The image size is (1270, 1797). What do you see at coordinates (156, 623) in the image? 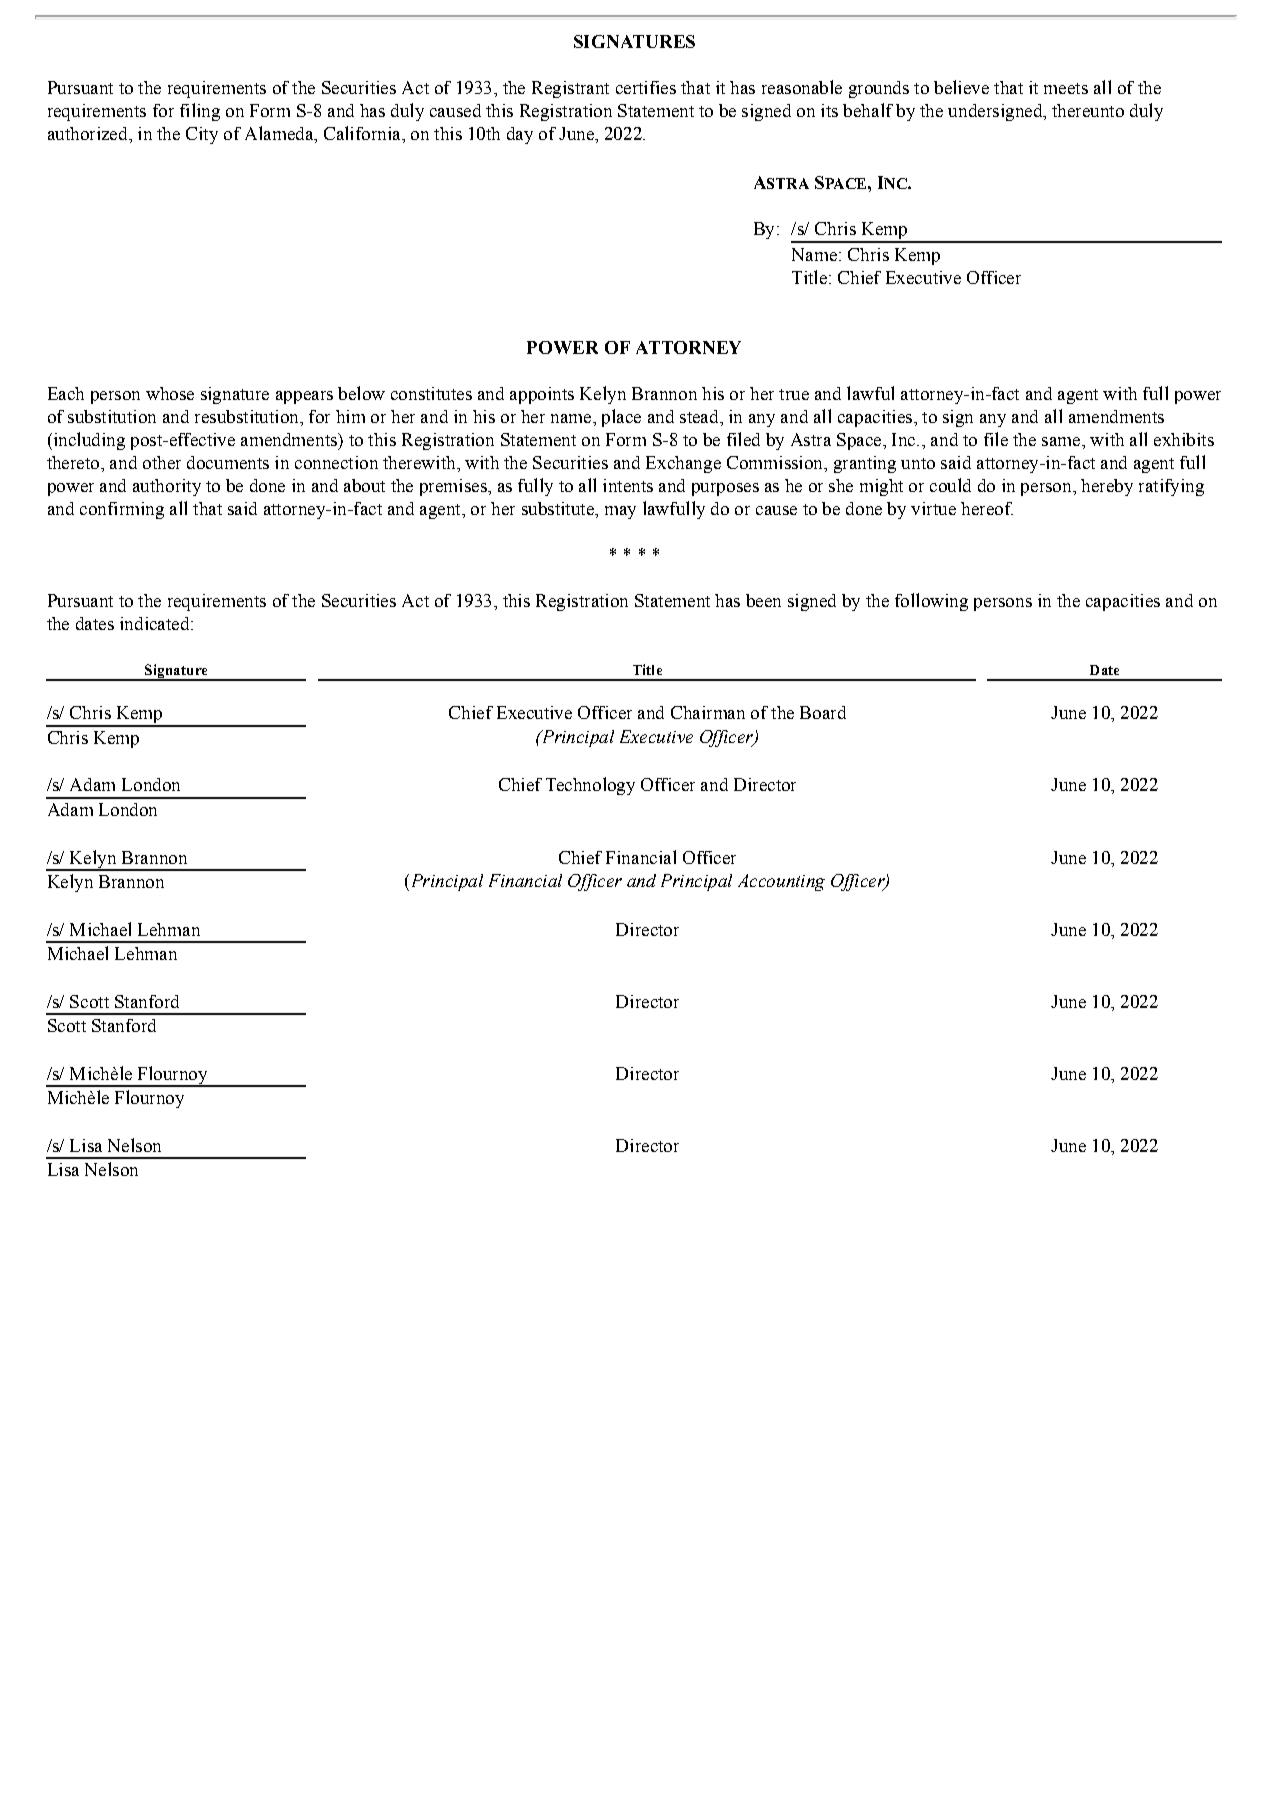
I see `indicated` at bounding box center [156, 623].
